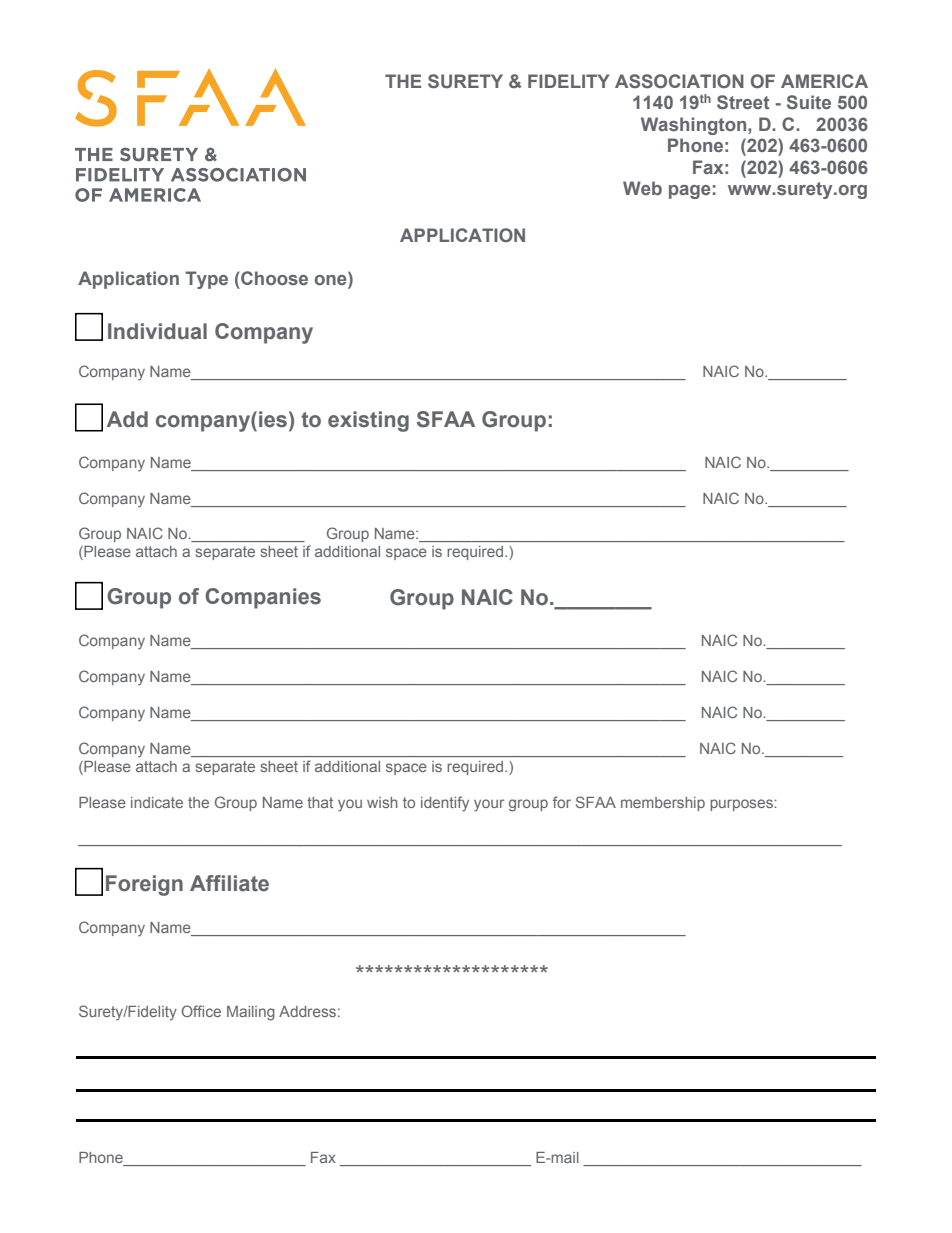 This screenshot has height=1233, width=952. Describe the element at coordinates (206, 280) in the screenshot. I see `Type` at that location.
